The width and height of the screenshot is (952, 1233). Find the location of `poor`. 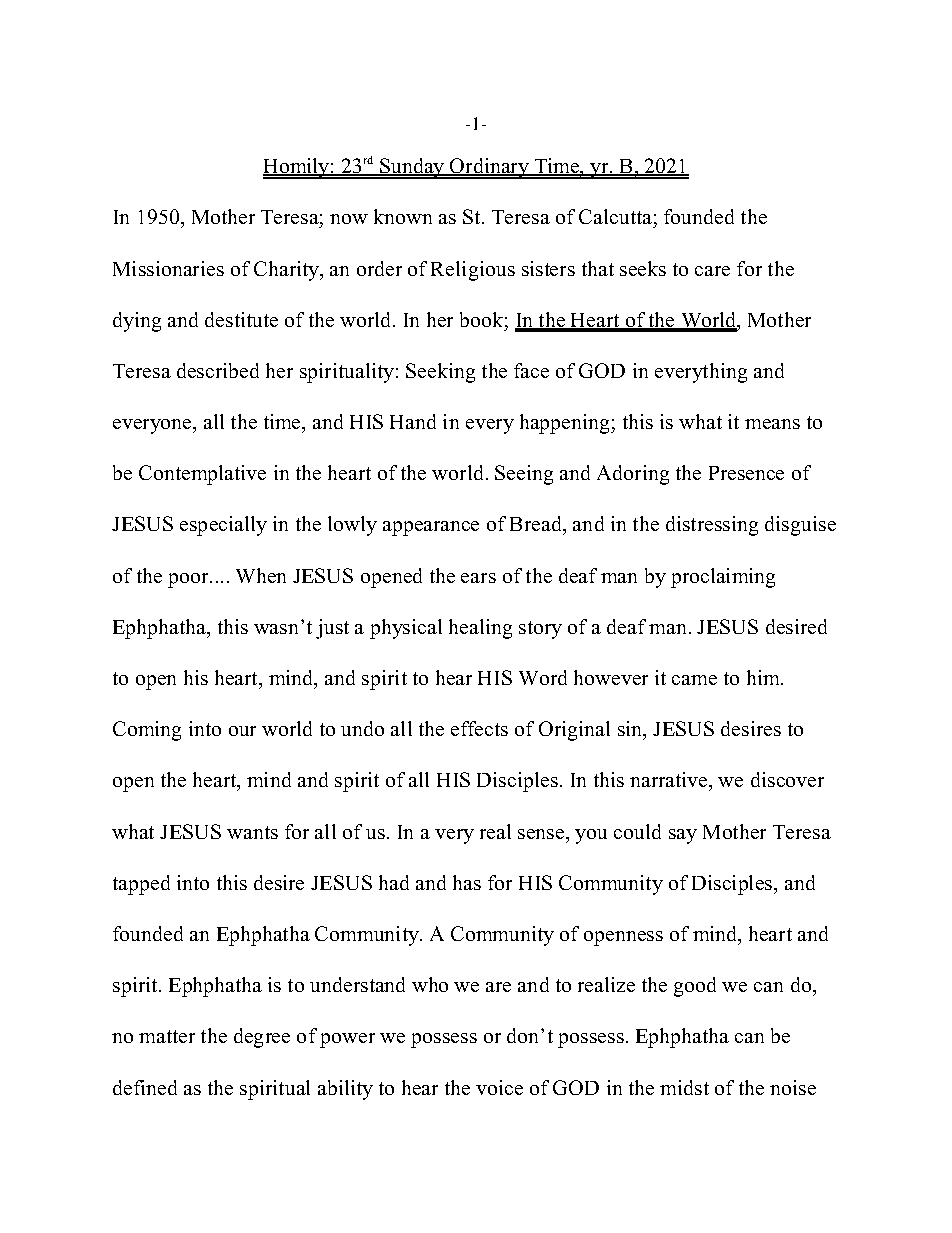

poor is located at coordinates (189, 580).
